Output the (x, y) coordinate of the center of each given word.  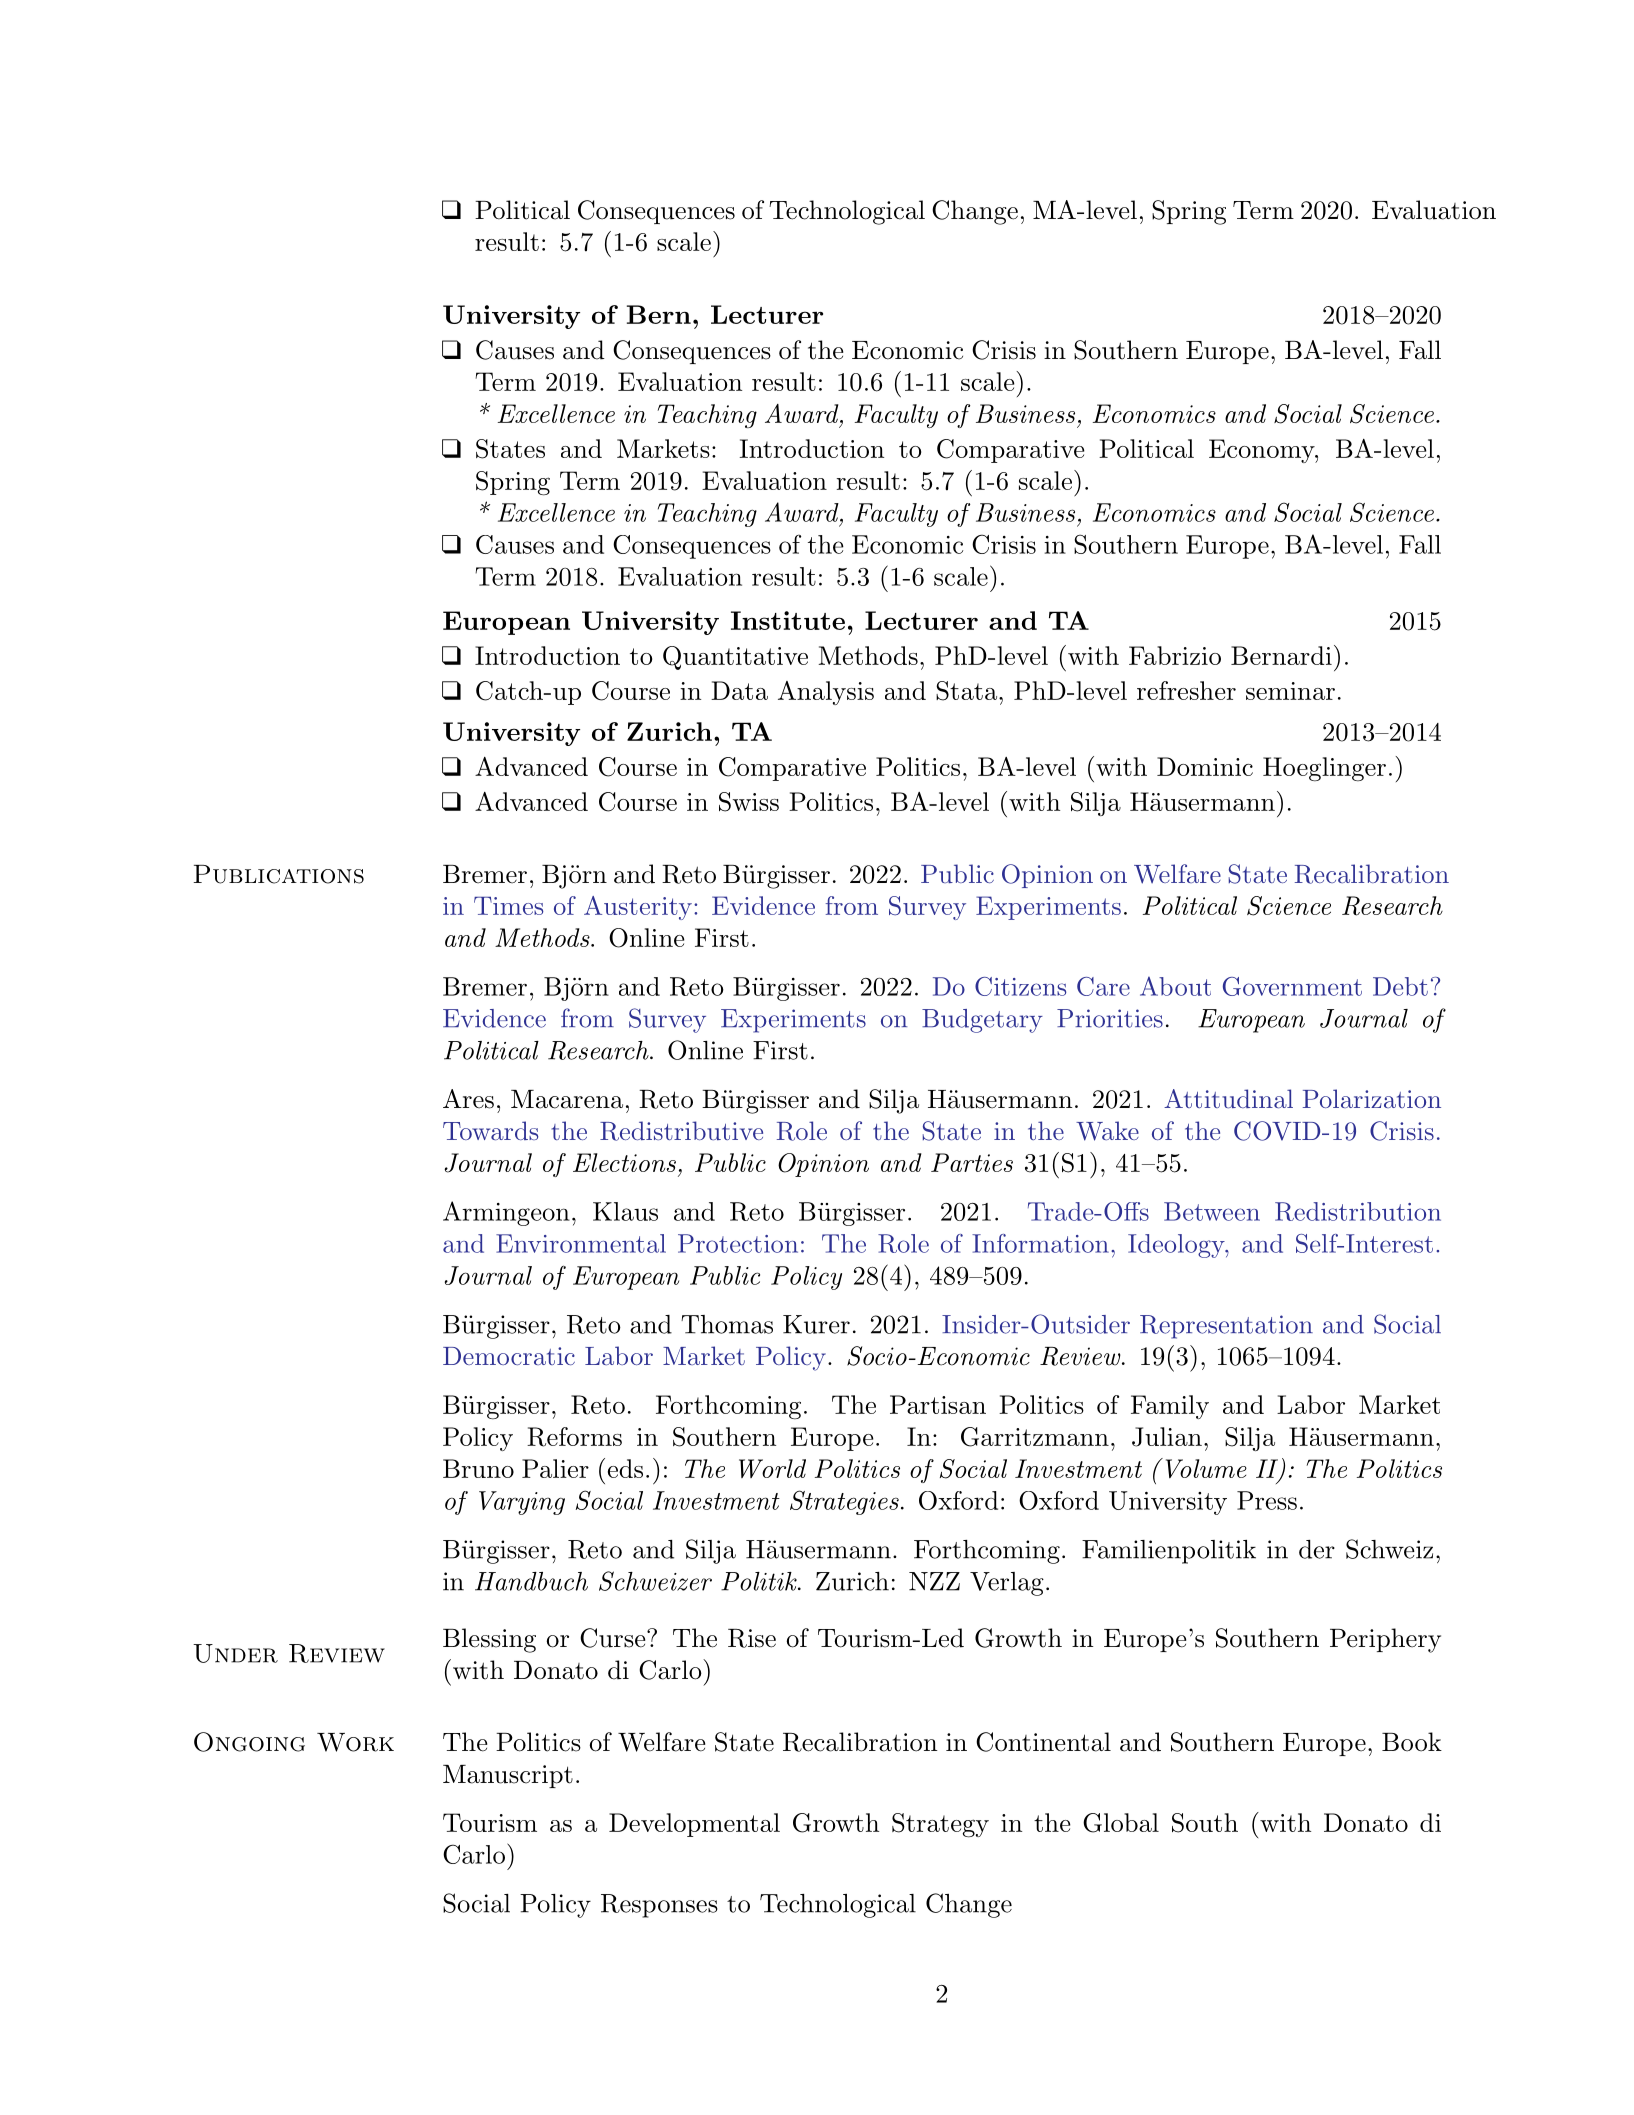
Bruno (478, 1468)
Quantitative (735, 658)
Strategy (940, 1825)
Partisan (938, 1404)
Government (1292, 986)
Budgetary (982, 1021)
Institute (788, 620)
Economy (1262, 451)
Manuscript (508, 1776)
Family (1170, 1407)
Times (508, 906)
